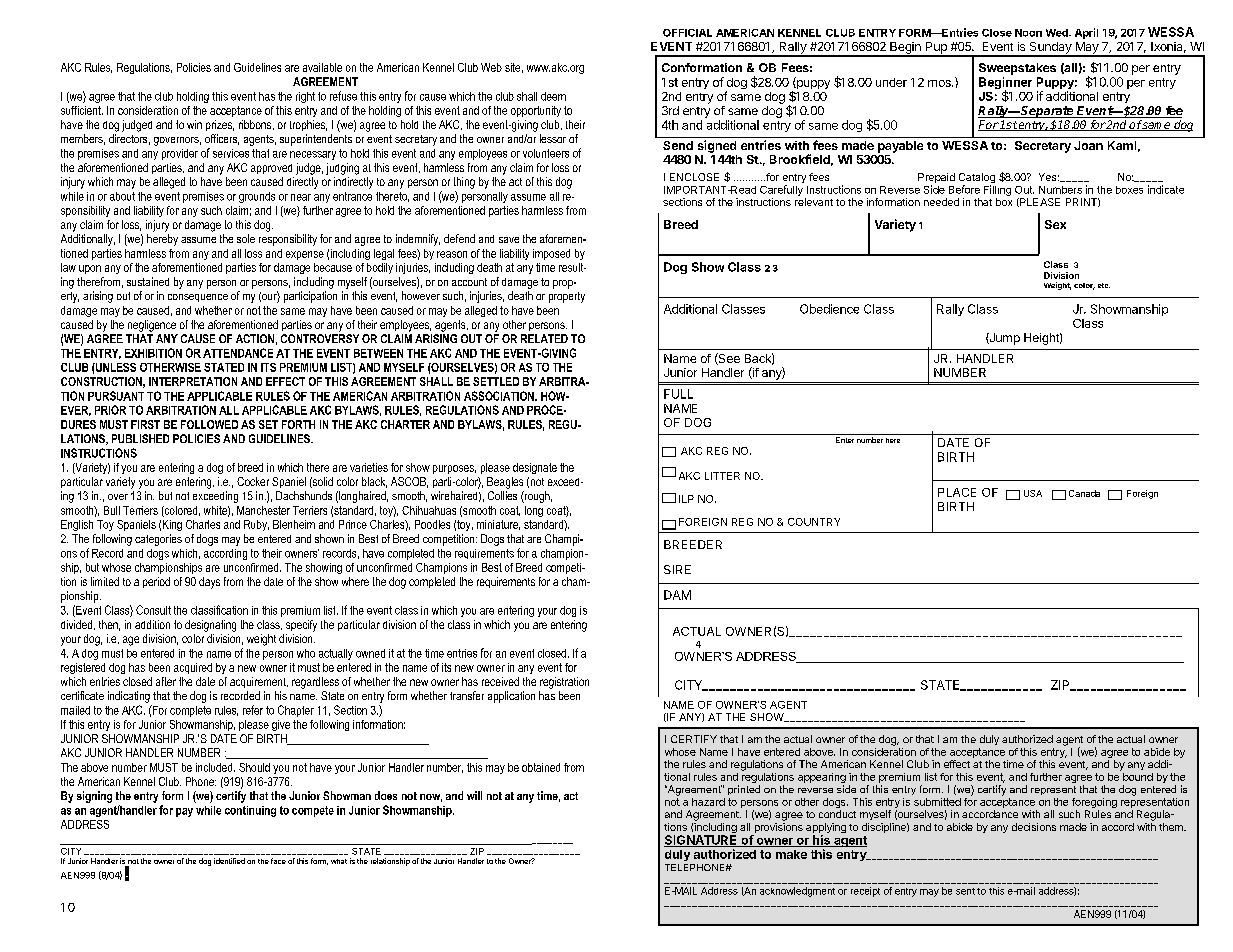 This screenshot has width=1233, height=952. What do you see at coordinates (677, 569) in the screenshot?
I see `SIRE` at bounding box center [677, 569].
